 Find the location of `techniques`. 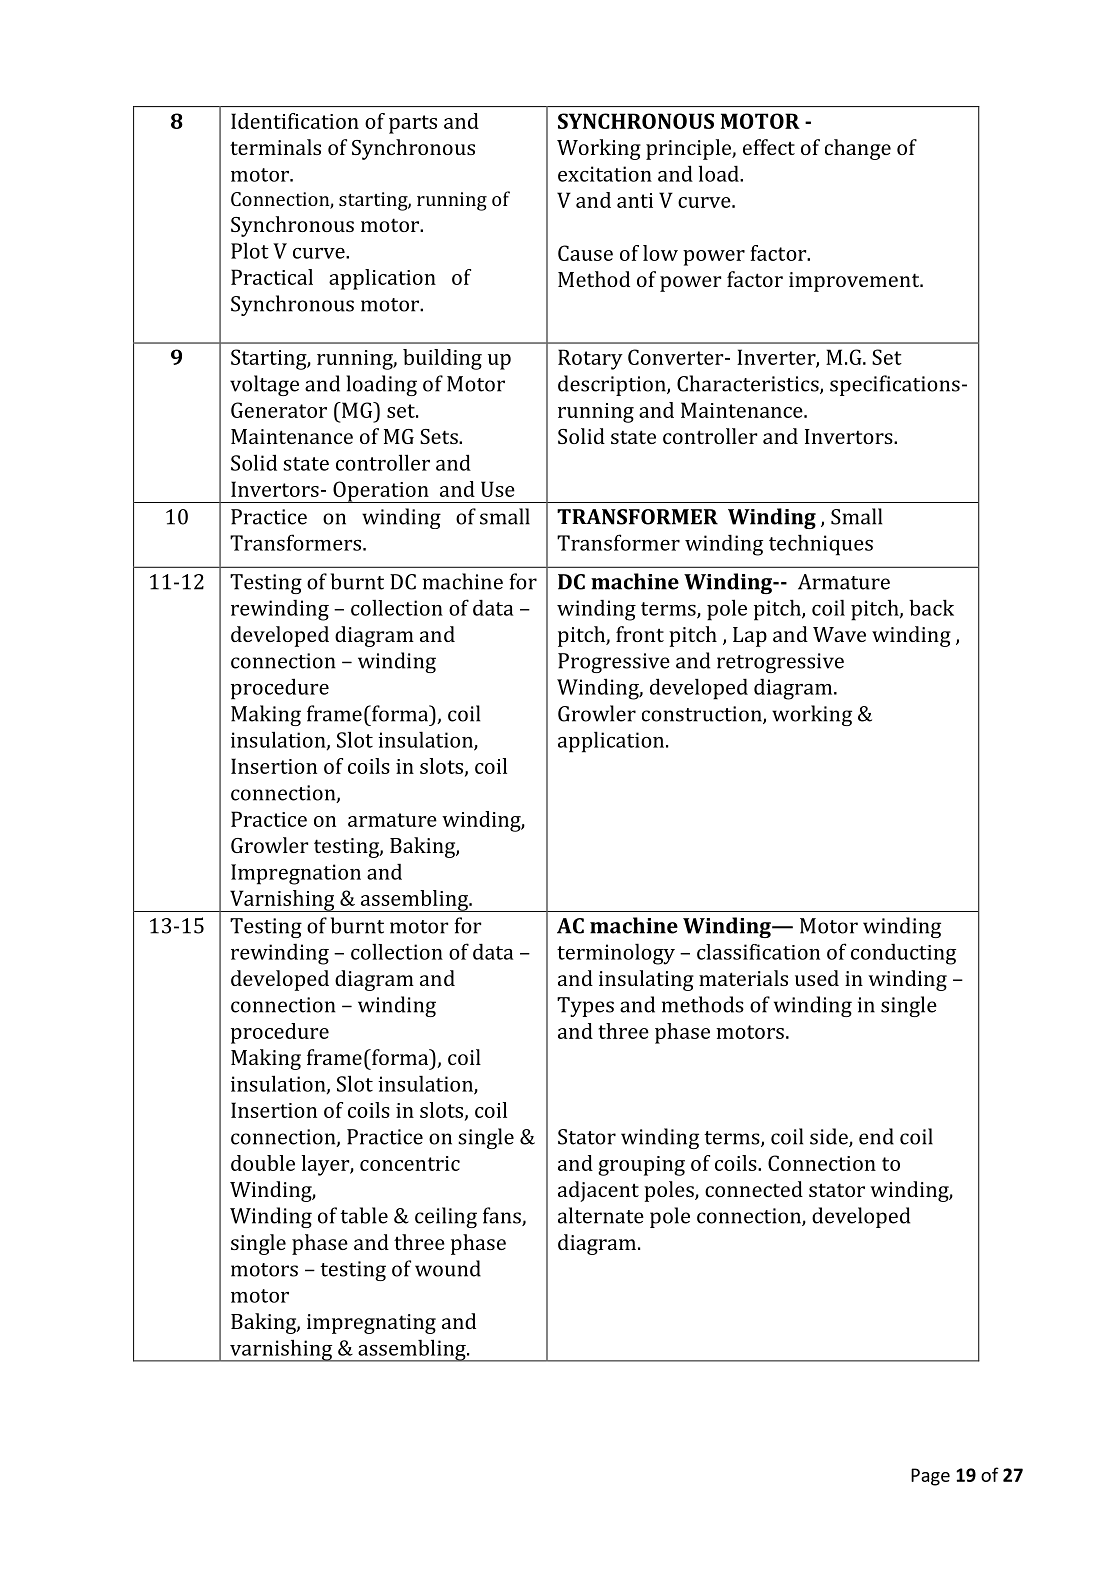

techniques is located at coordinates (821, 545).
